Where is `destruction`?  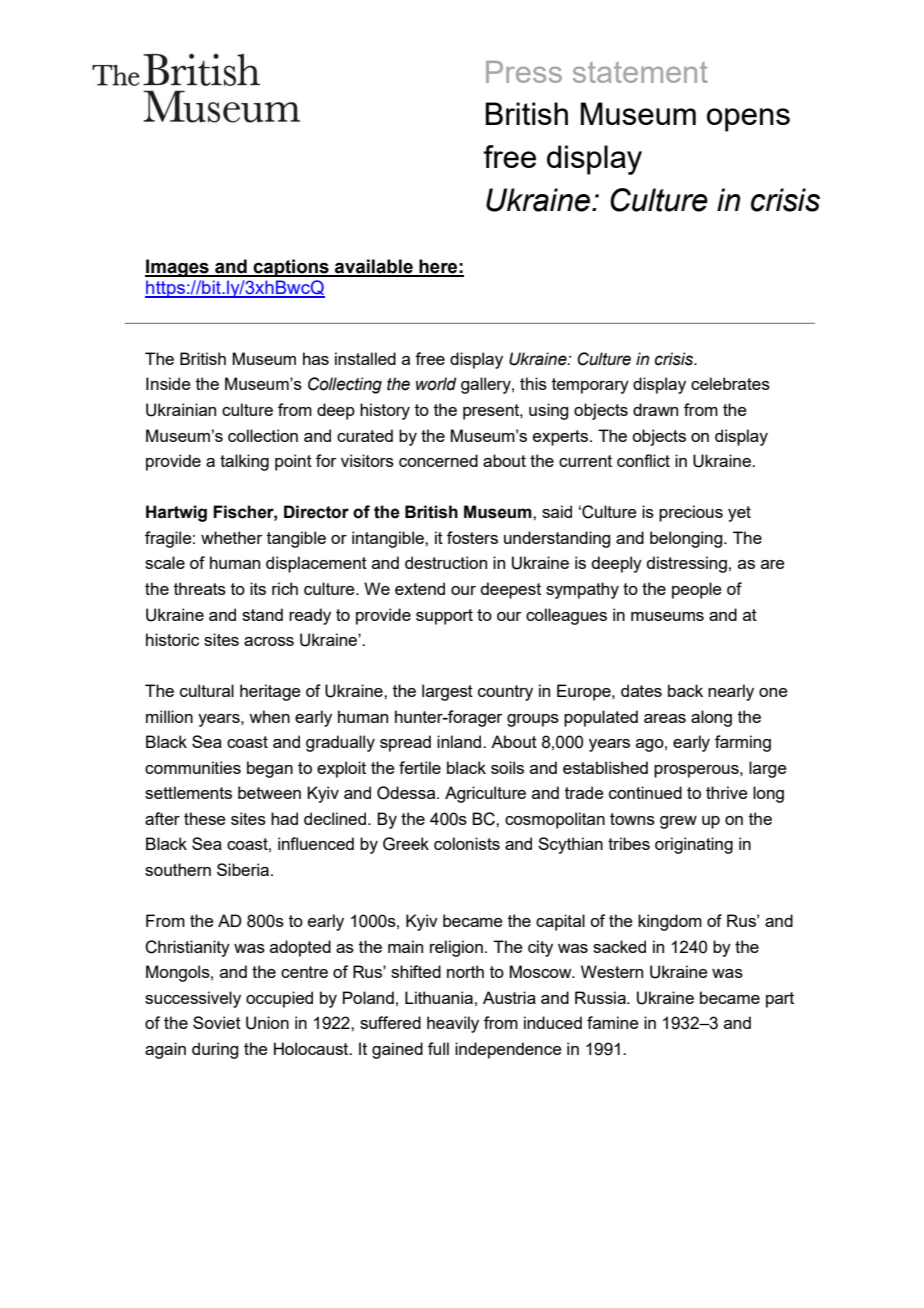 destruction is located at coordinates (446, 562).
